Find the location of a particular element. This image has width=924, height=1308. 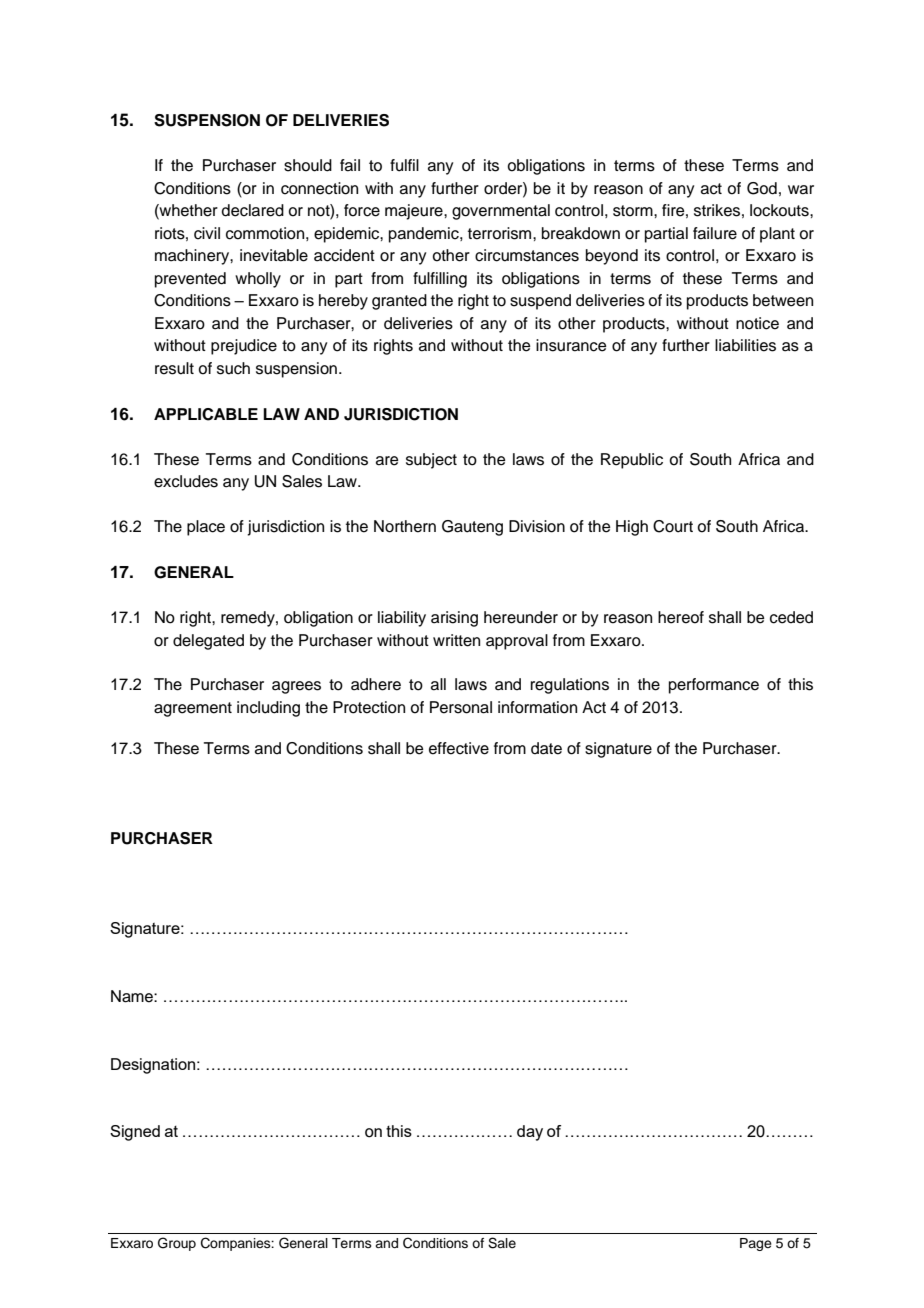

God is located at coordinates (762, 188).
